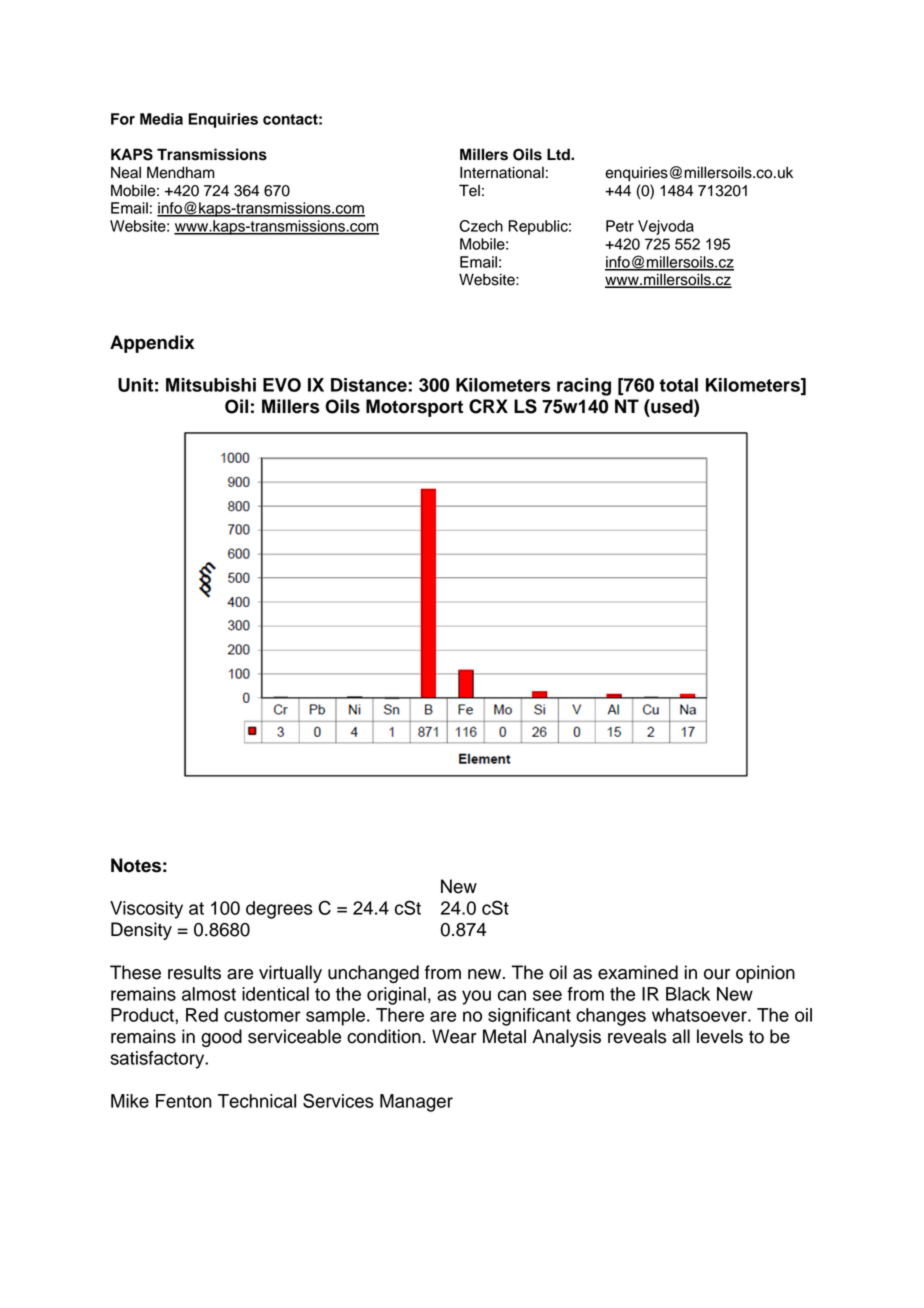  What do you see at coordinates (373, 974) in the document?
I see `unchanged` at bounding box center [373, 974].
